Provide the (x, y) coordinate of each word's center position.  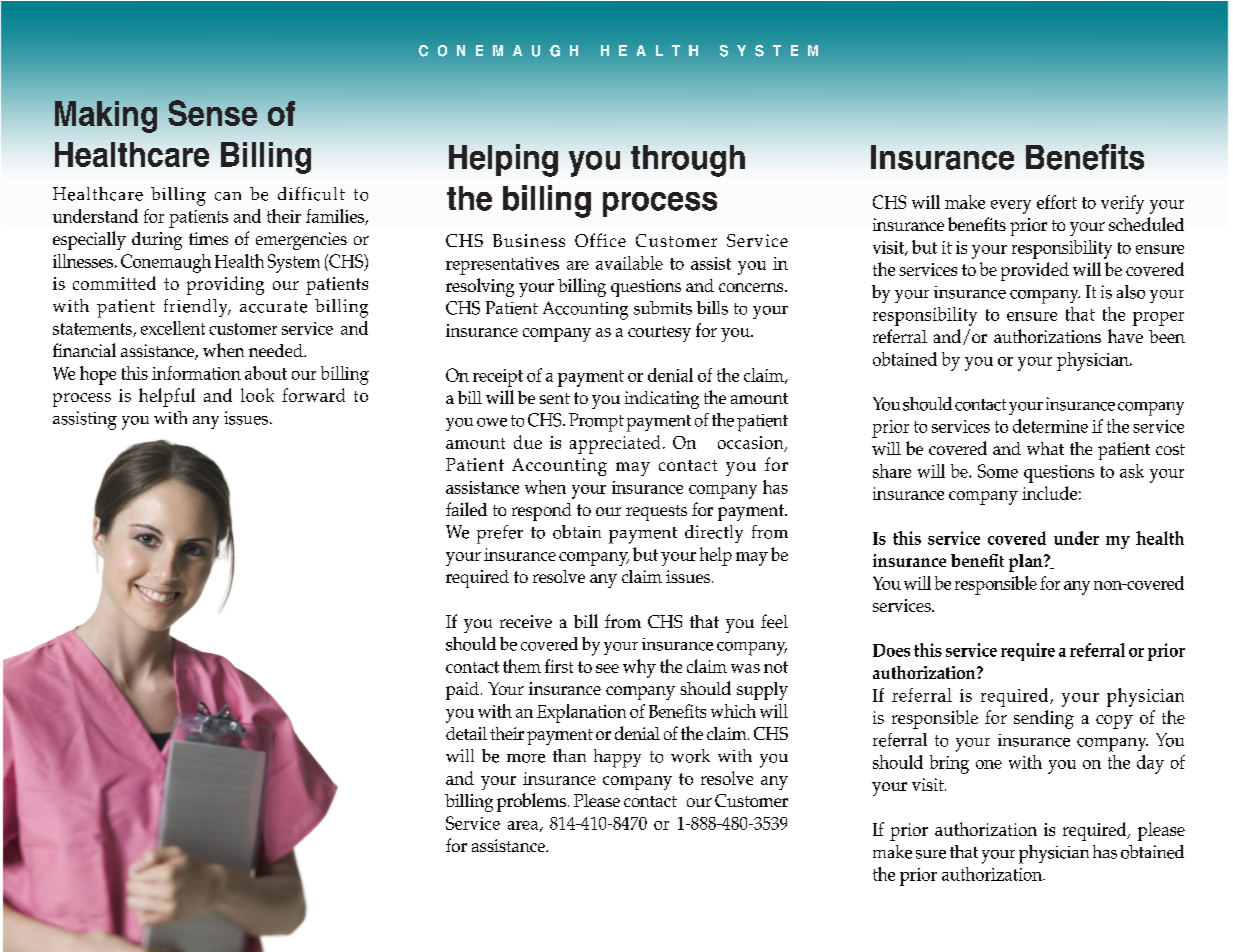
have (1125, 336)
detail (466, 733)
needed (277, 350)
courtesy (659, 334)
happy (617, 758)
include (1049, 493)
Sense (212, 113)
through (688, 161)
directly (714, 534)
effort (1057, 202)
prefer (500, 534)
